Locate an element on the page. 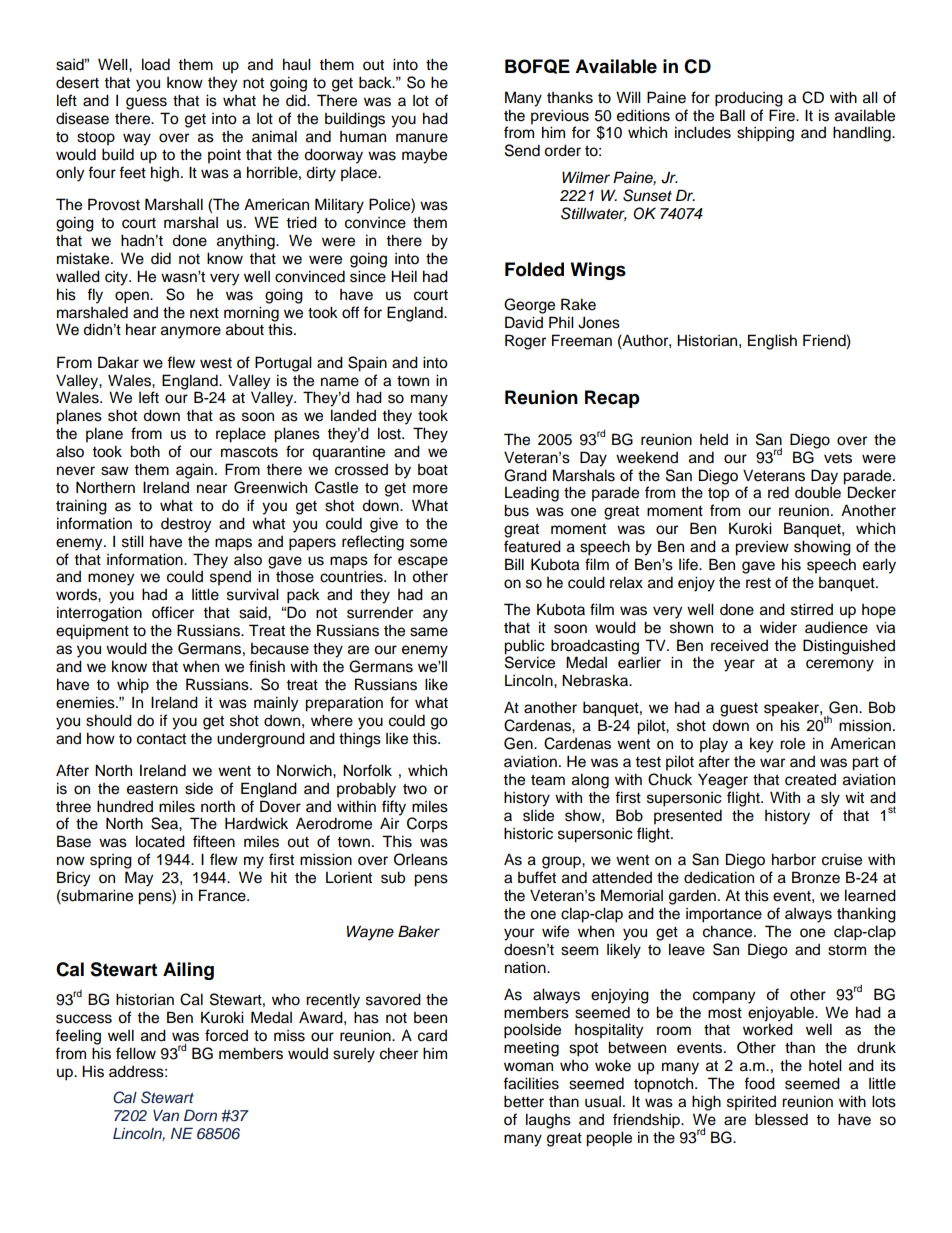 This document has width=952, height=1233. Van is located at coordinates (166, 1115).
